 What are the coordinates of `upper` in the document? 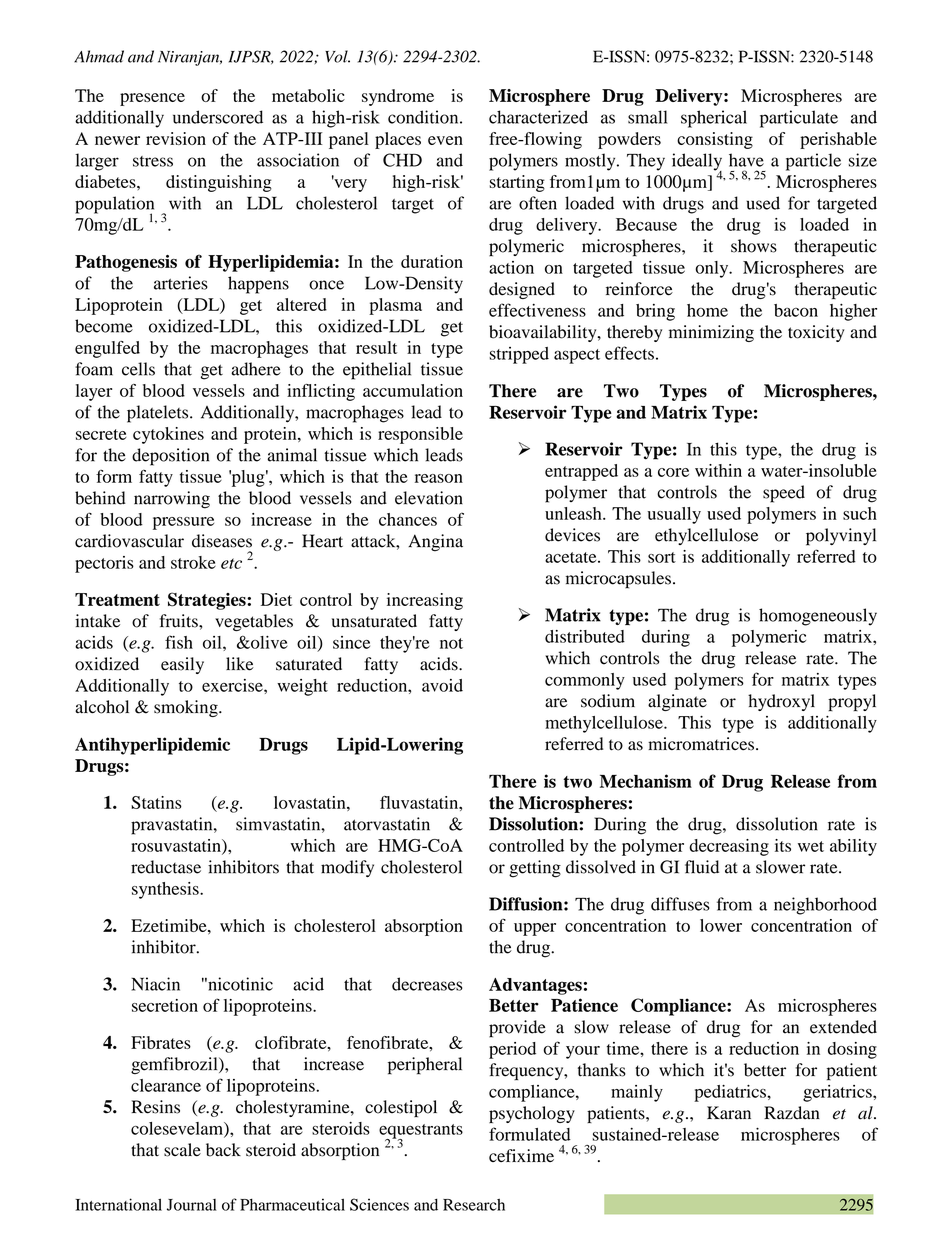 It's located at (535, 929).
